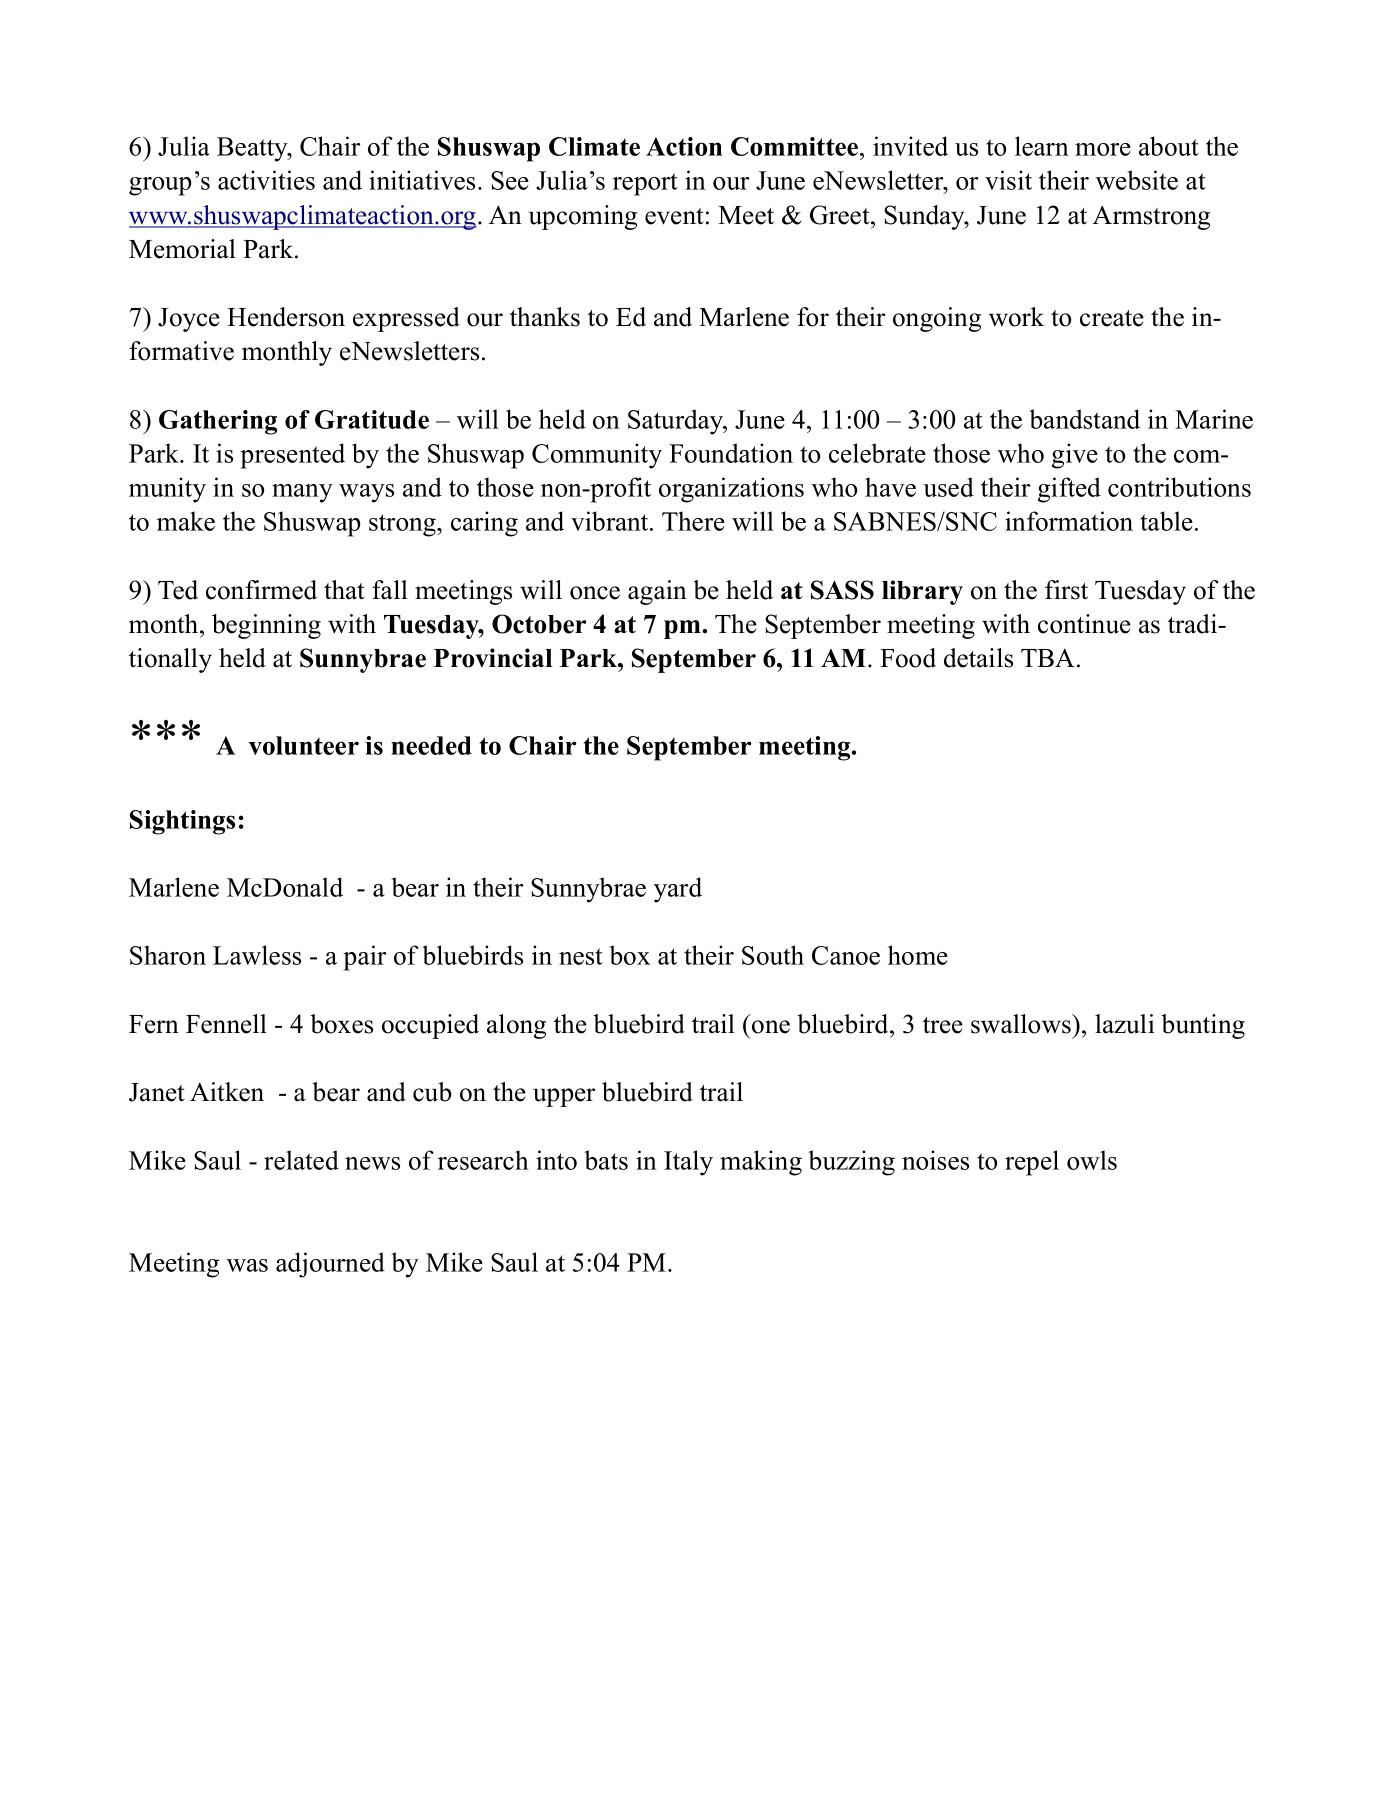 Image resolution: width=1391 pixels, height=1800 pixels. I want to click on report, so click(645, 184).
